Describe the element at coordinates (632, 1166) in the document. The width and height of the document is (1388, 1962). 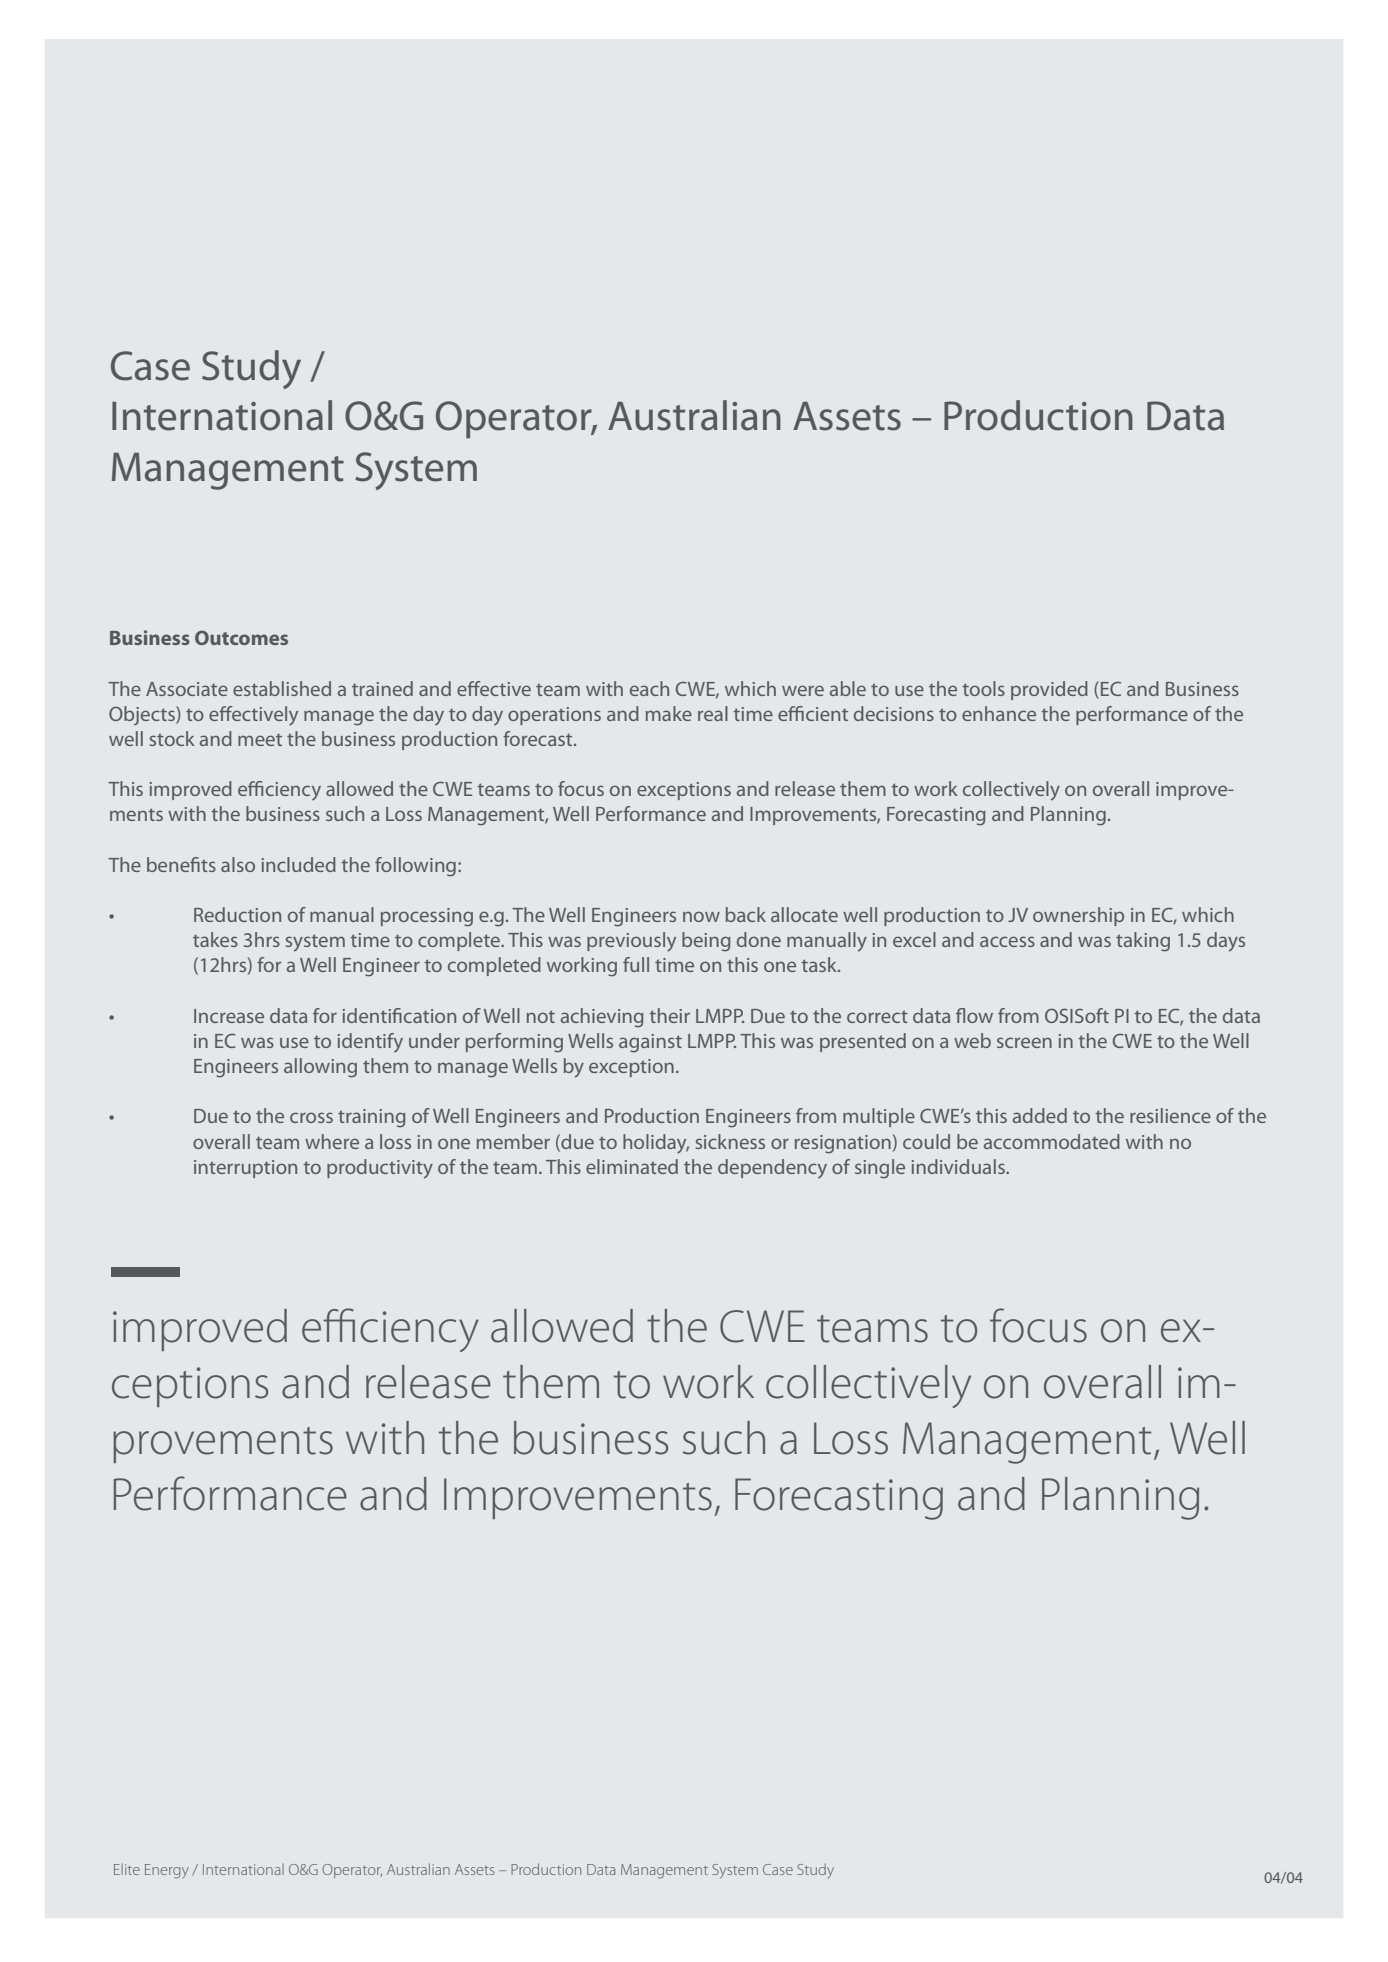
I see `eliminated` at that location.
